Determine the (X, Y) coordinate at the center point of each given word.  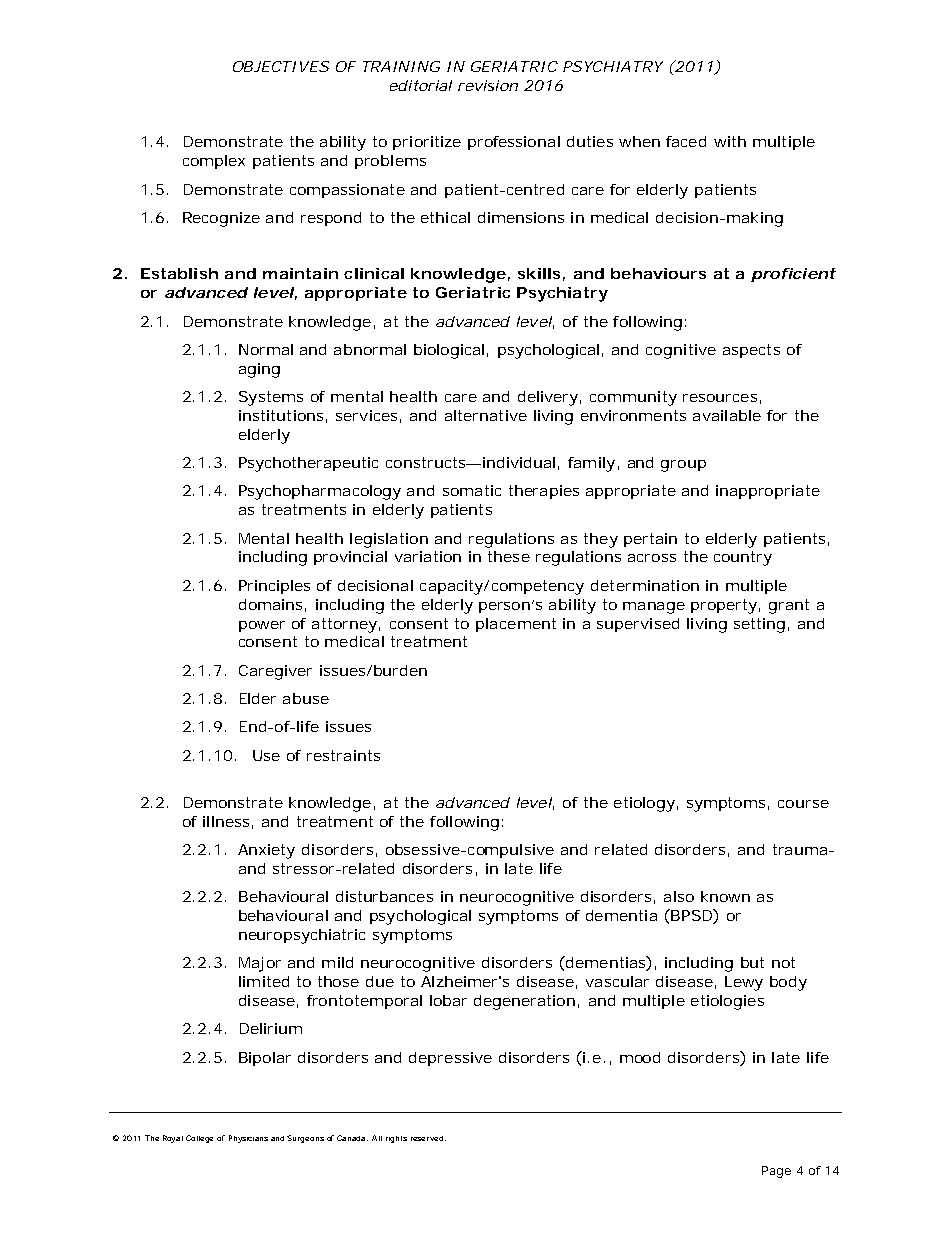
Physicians (248, 1139)
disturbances (384, 896)
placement (516, 625)
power (262, 626)
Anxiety (266, 851)
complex (214, 162)
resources (720, 398)
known (725, 896)
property (724, 606)
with (730, 141)
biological (449, 351)
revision (488, 85)
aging (259, 370)
